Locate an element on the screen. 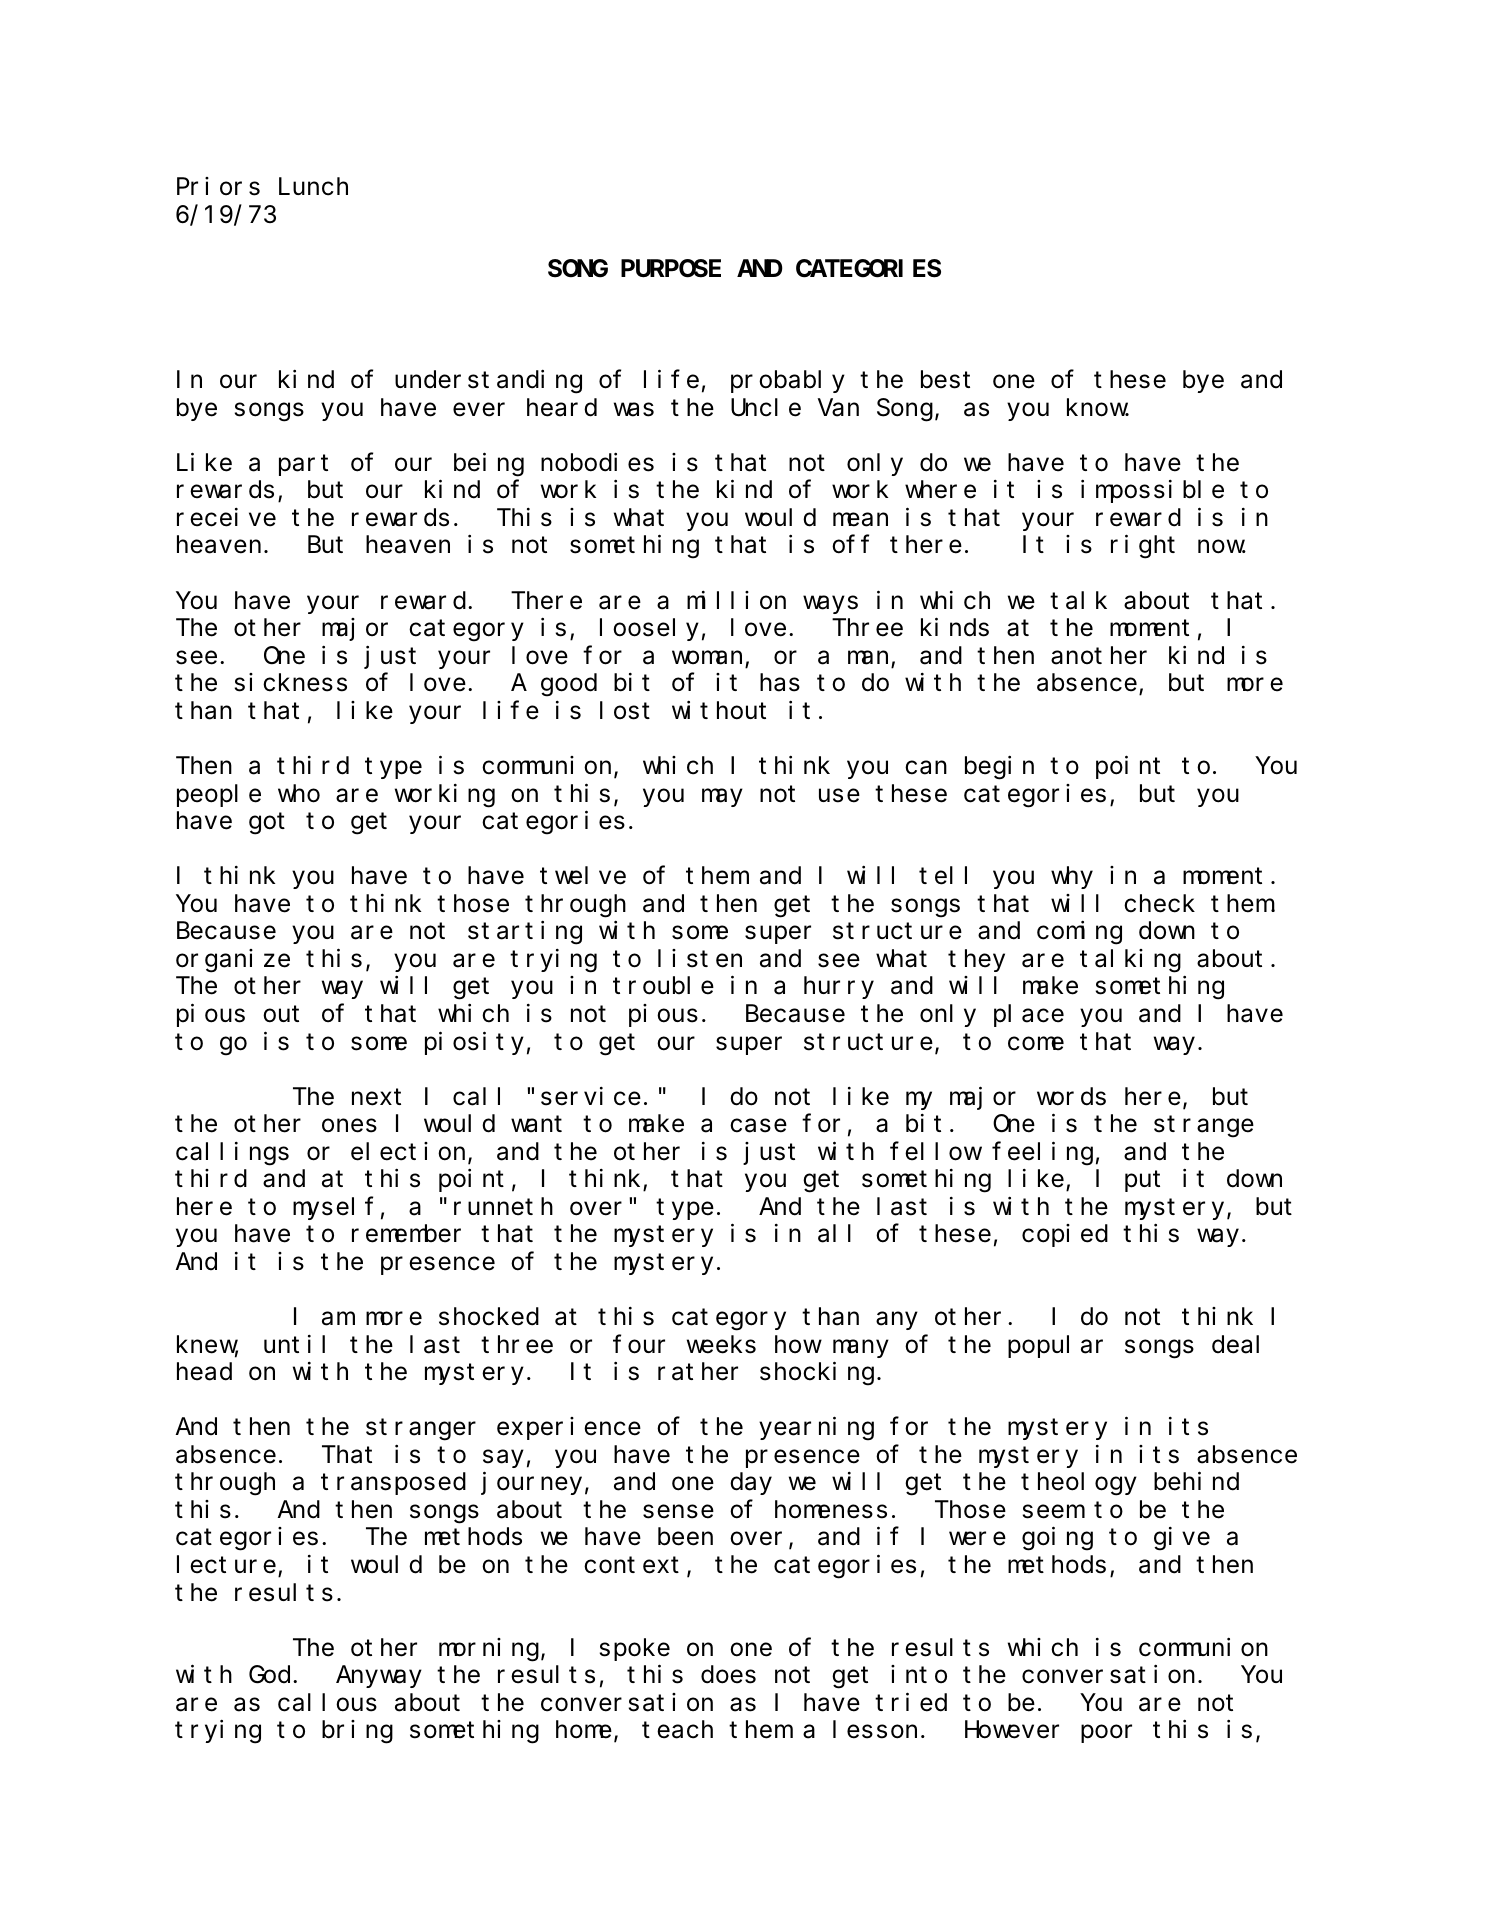  Lunch is located at coordinates (313, 187).
